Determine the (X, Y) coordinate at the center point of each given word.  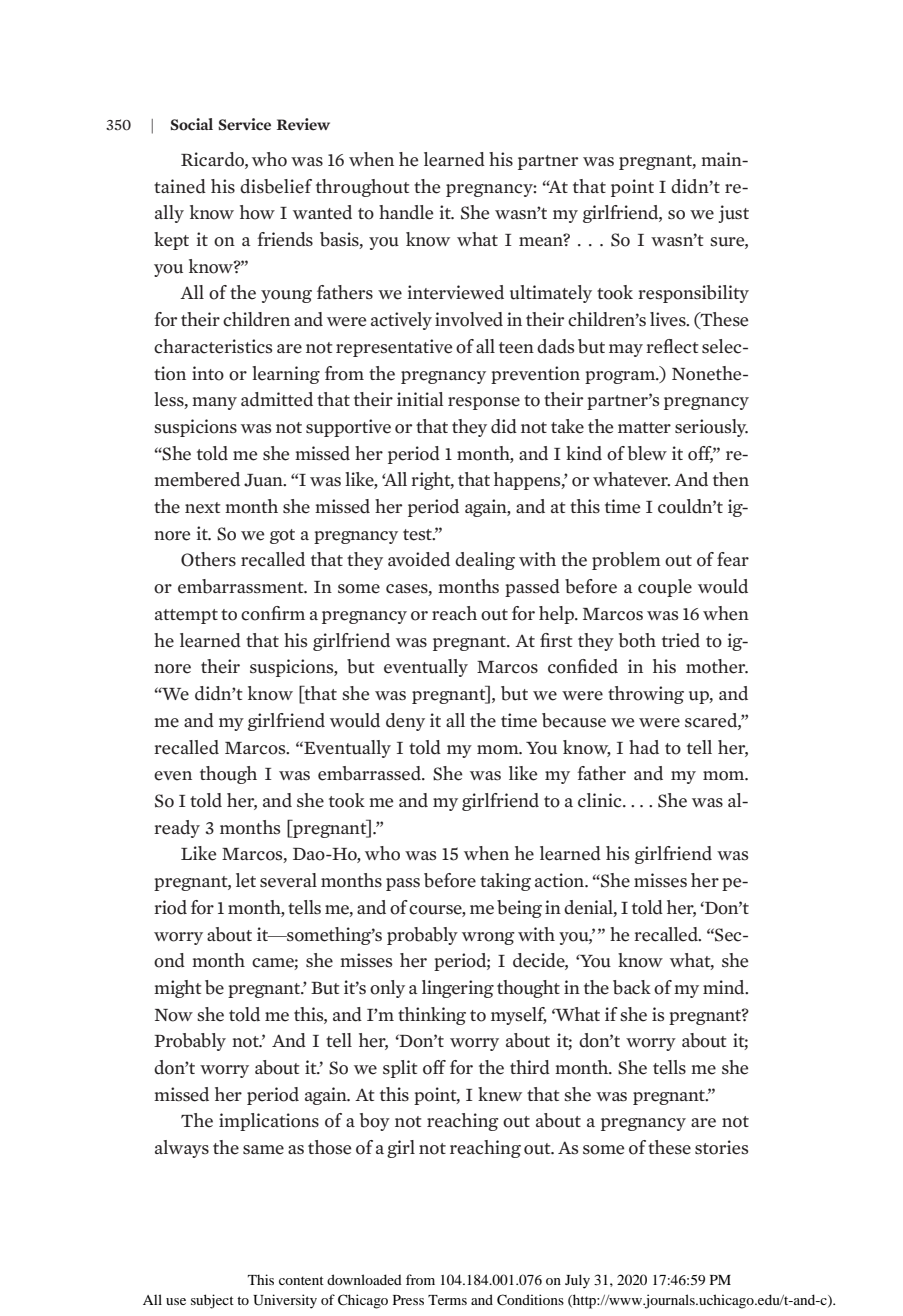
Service (244, 124)
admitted (277, 399)
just (733, 214)
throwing (646, 695)
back (632, 987)
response (484, 403)
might (178, 989)
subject (212, 1301)
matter (644, 428)
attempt (186, 616)
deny (405, 722)
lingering (458, 989)
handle (406, 212)
